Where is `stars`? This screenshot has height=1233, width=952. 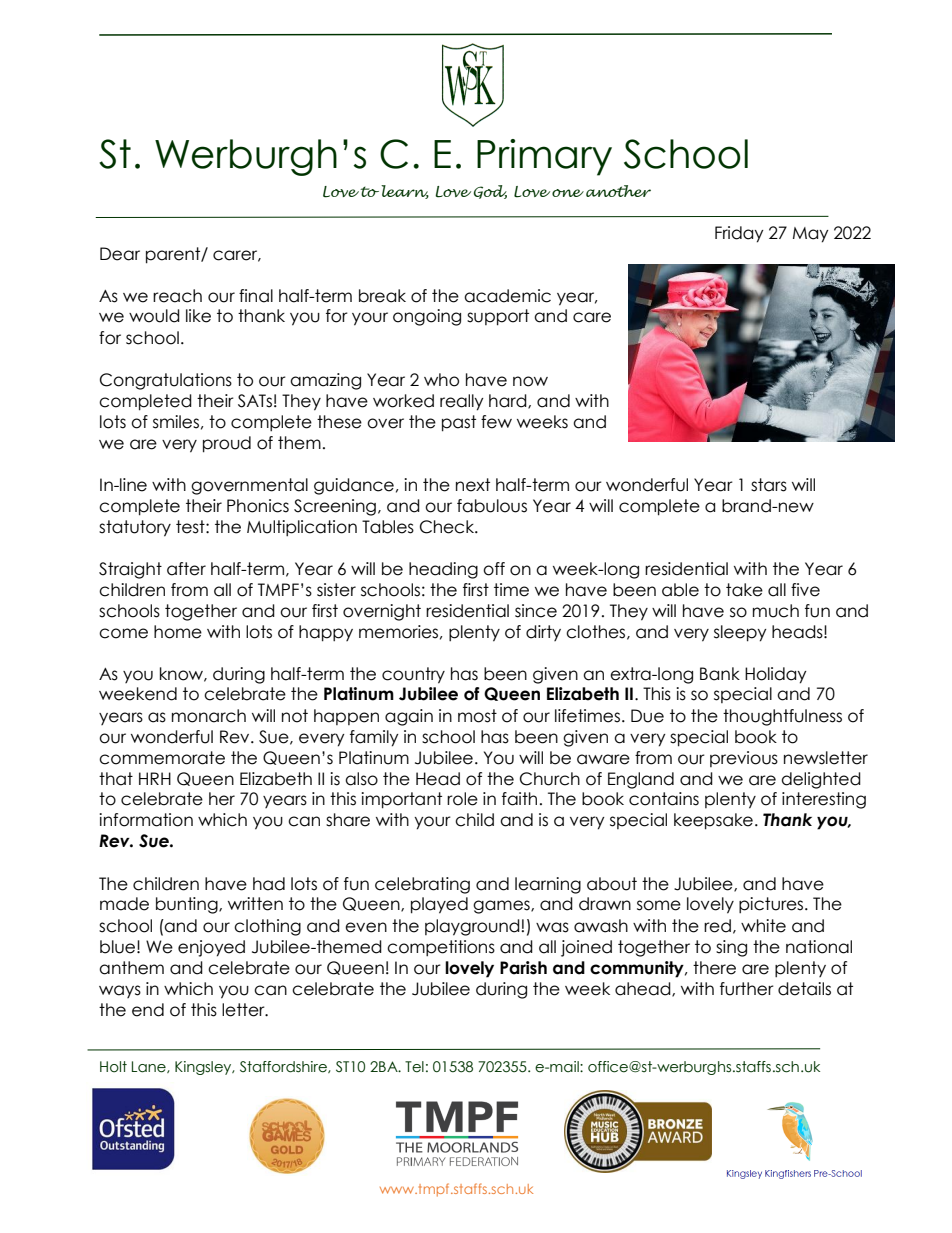
stars is located at coordinates (769, 485).
